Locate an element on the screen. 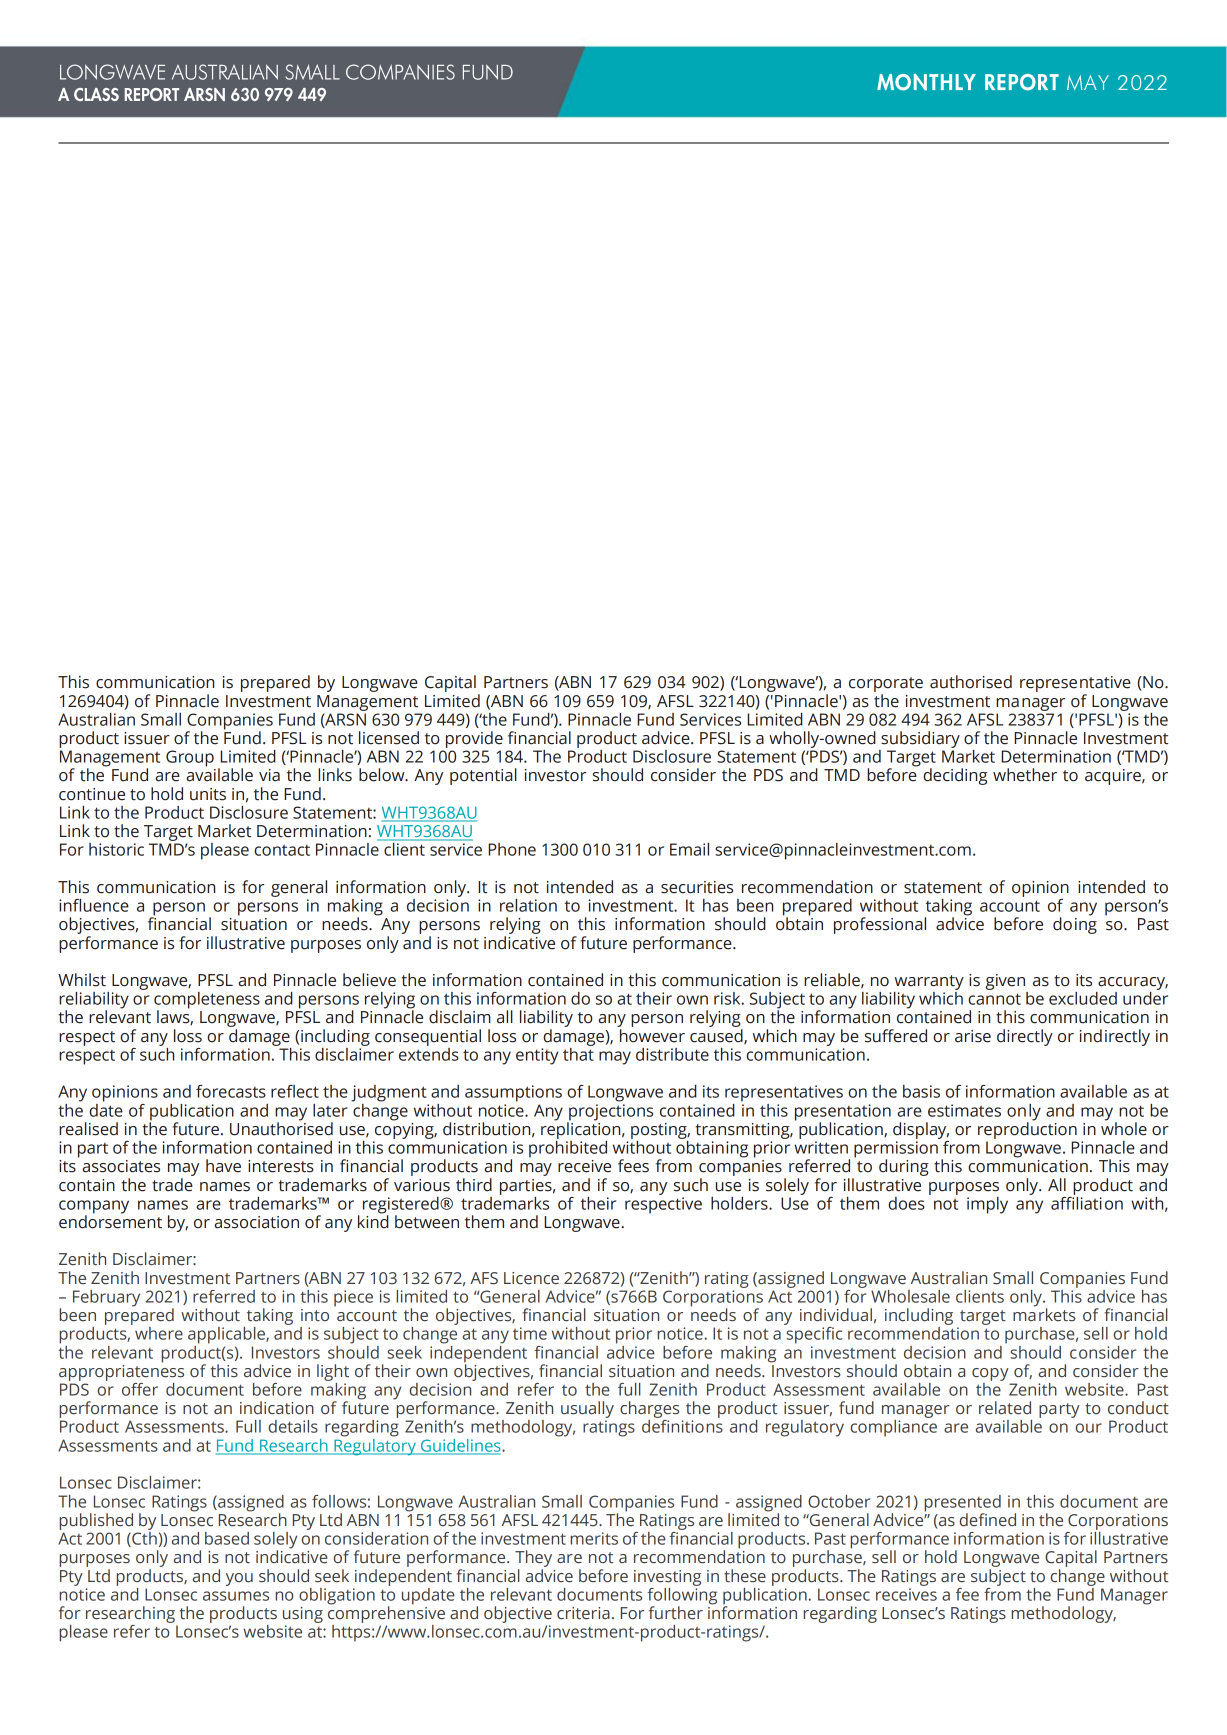 The image size is (1227, 1735). subsidiary is located at coordinates (920, 739).
